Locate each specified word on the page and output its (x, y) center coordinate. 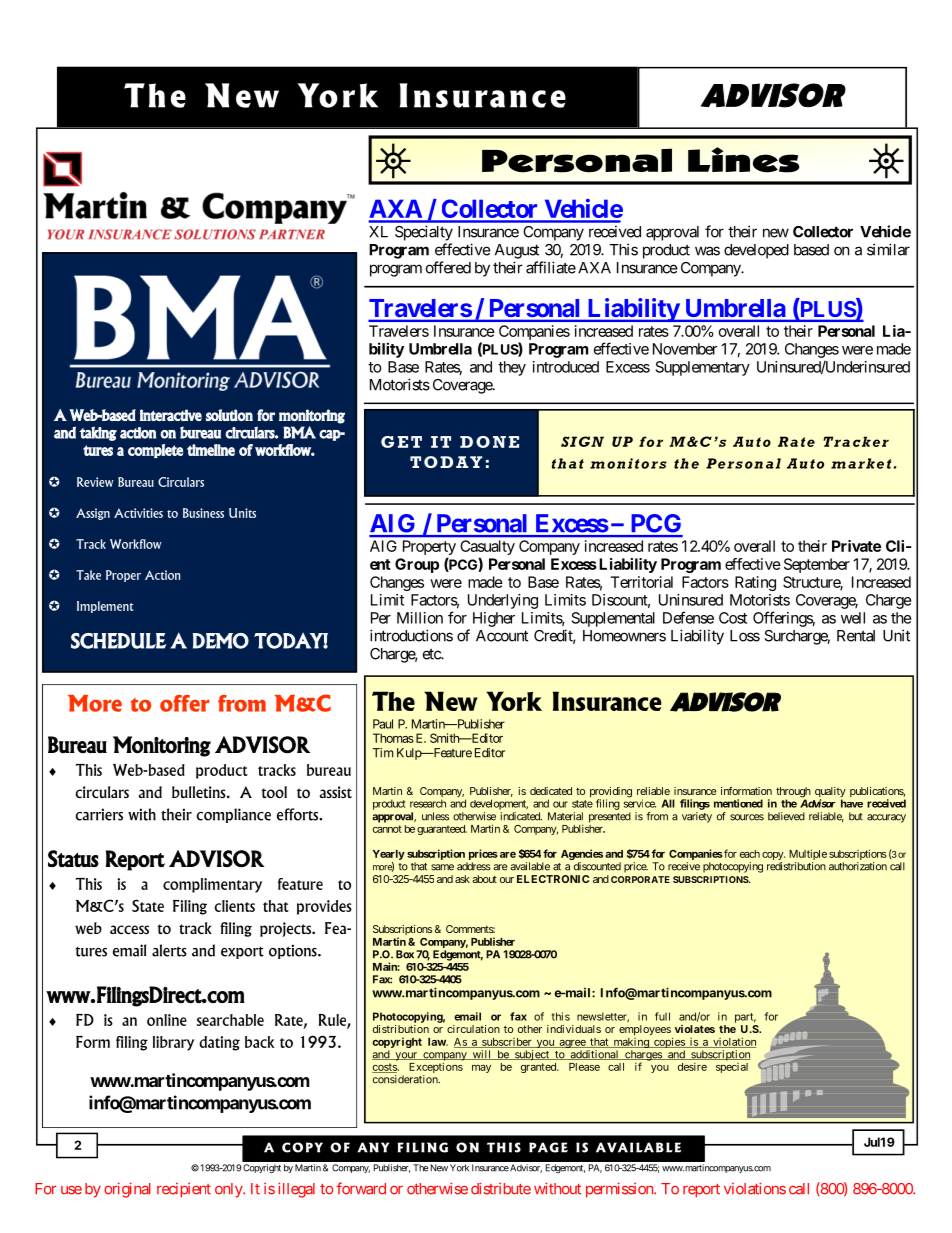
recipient (184, 1190)
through (793, 793)
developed (756, 251)
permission (620, 1190)
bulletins (200, 792)
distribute (501, 1188)
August (517, 251)
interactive (171, 415)
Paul (383, 724)
